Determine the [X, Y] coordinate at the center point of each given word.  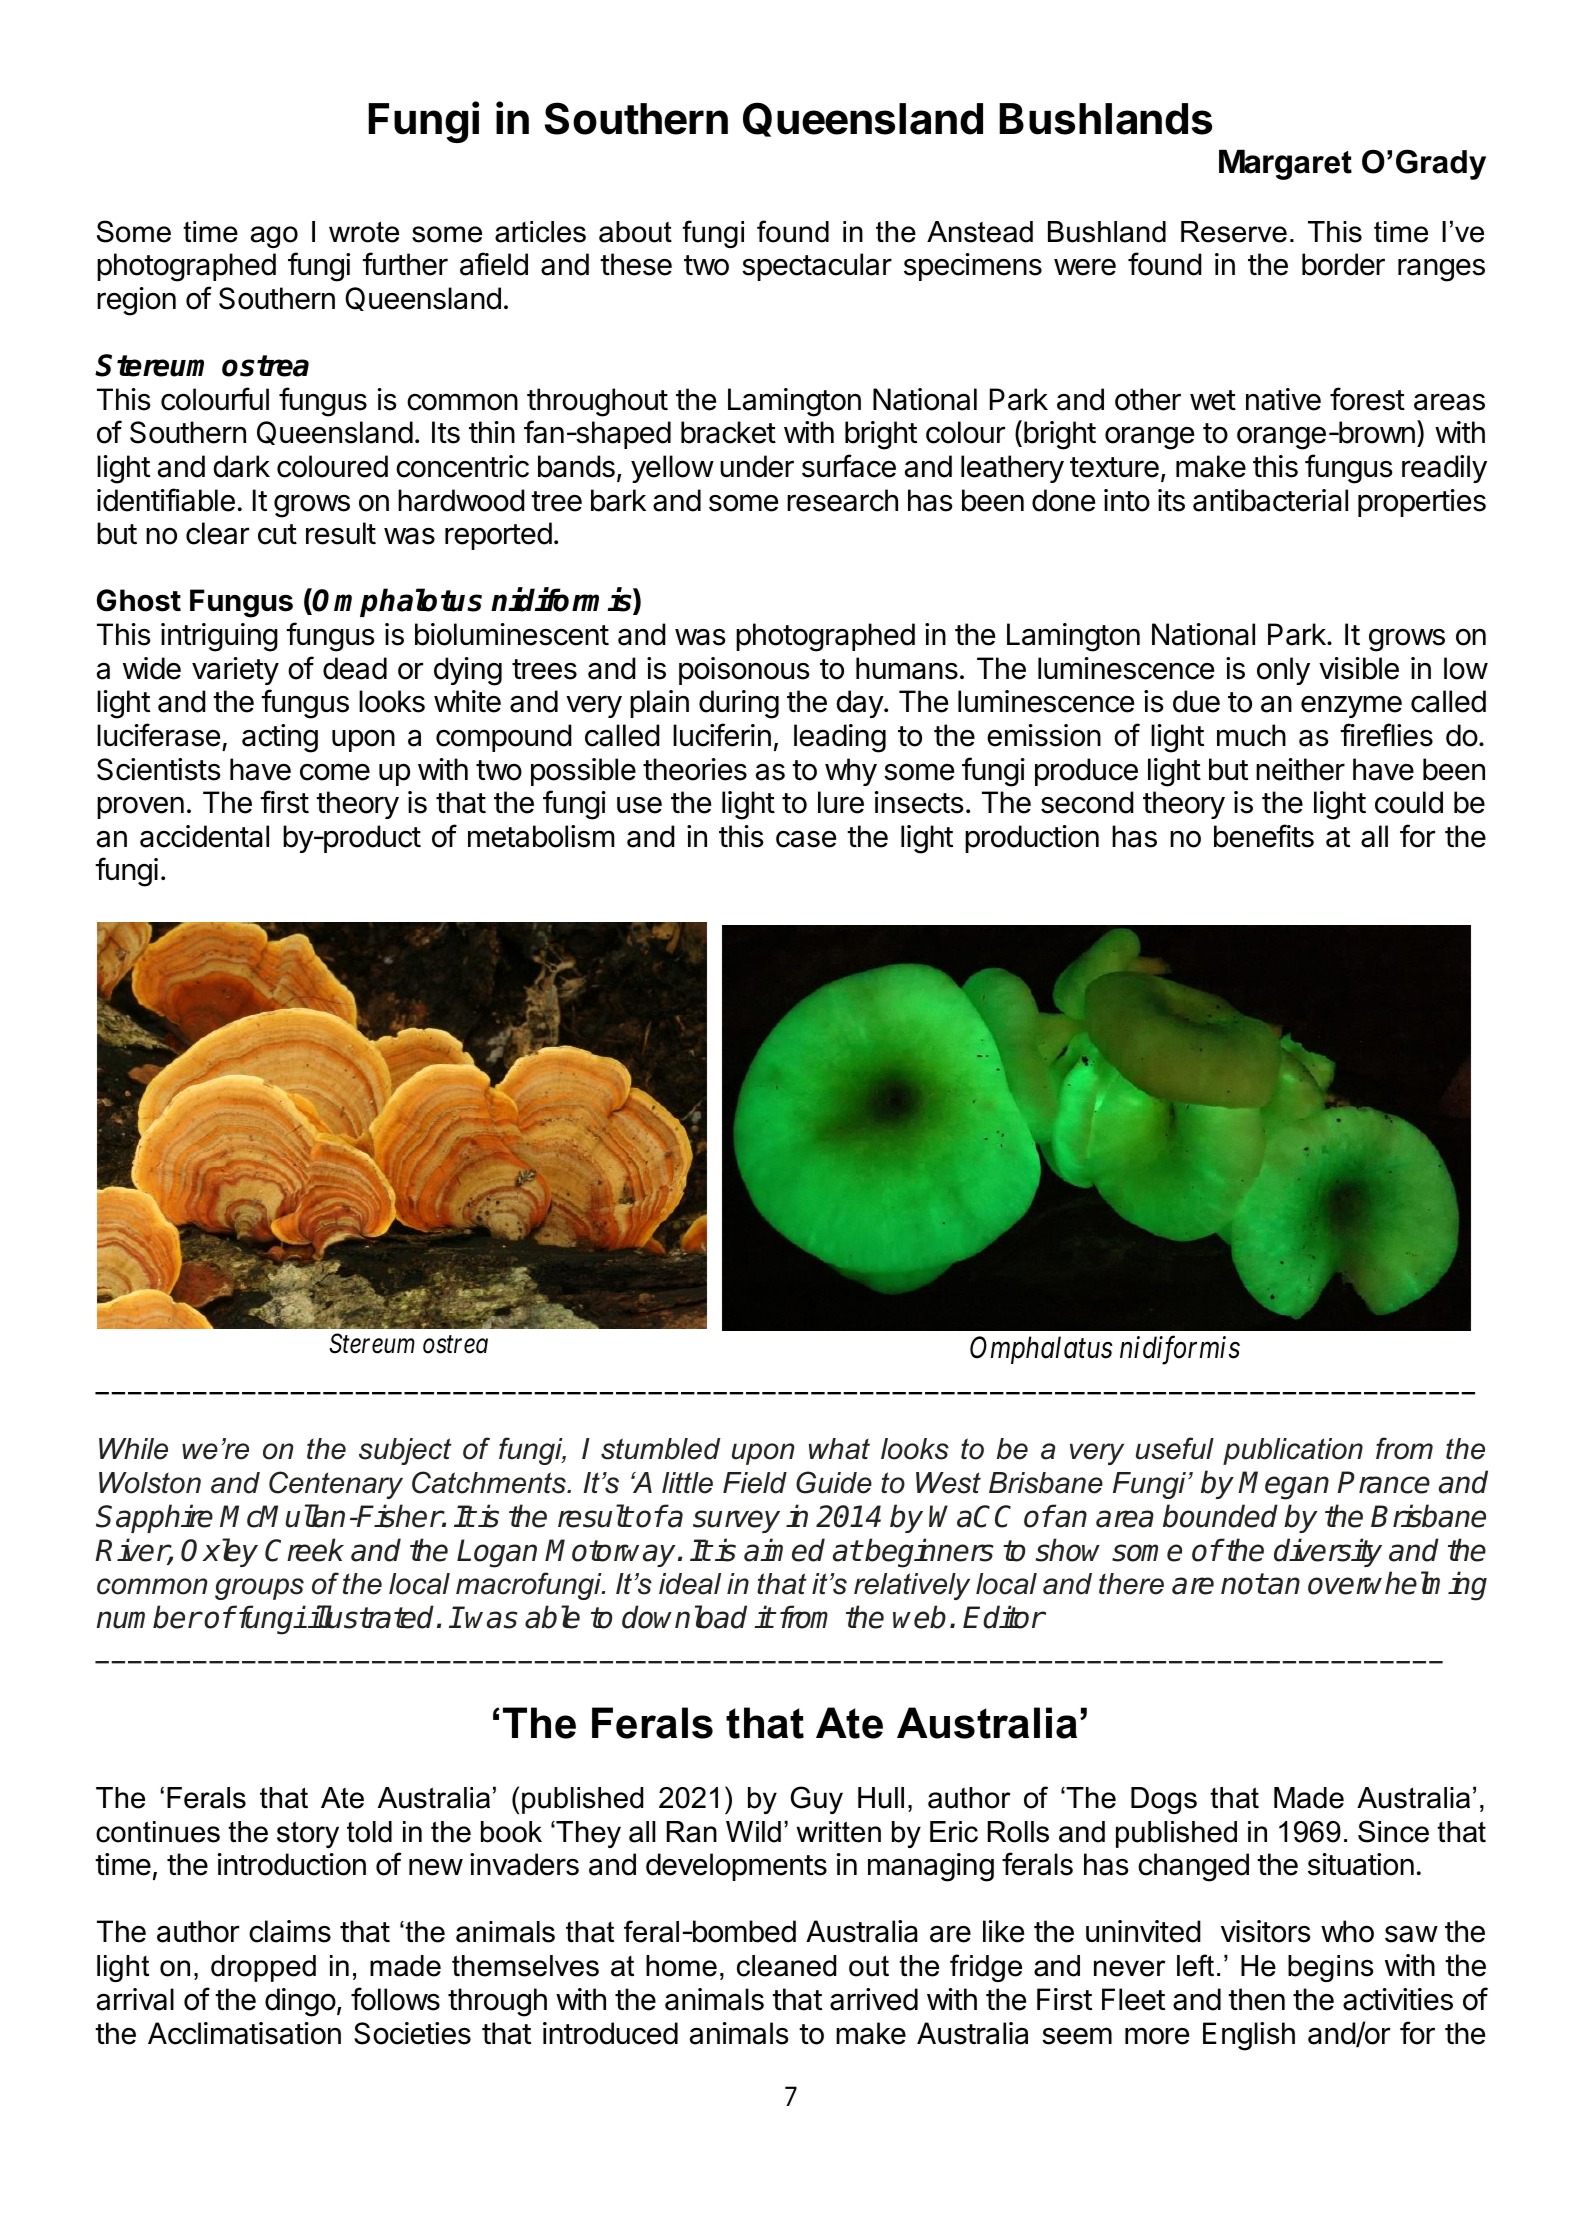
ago [274, 237]
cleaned [786, 1966]
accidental [204, 836]
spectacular [817, 267]
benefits [1264, 836]
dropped [263, 1968]
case [806, 839]
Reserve [1234, 232]
